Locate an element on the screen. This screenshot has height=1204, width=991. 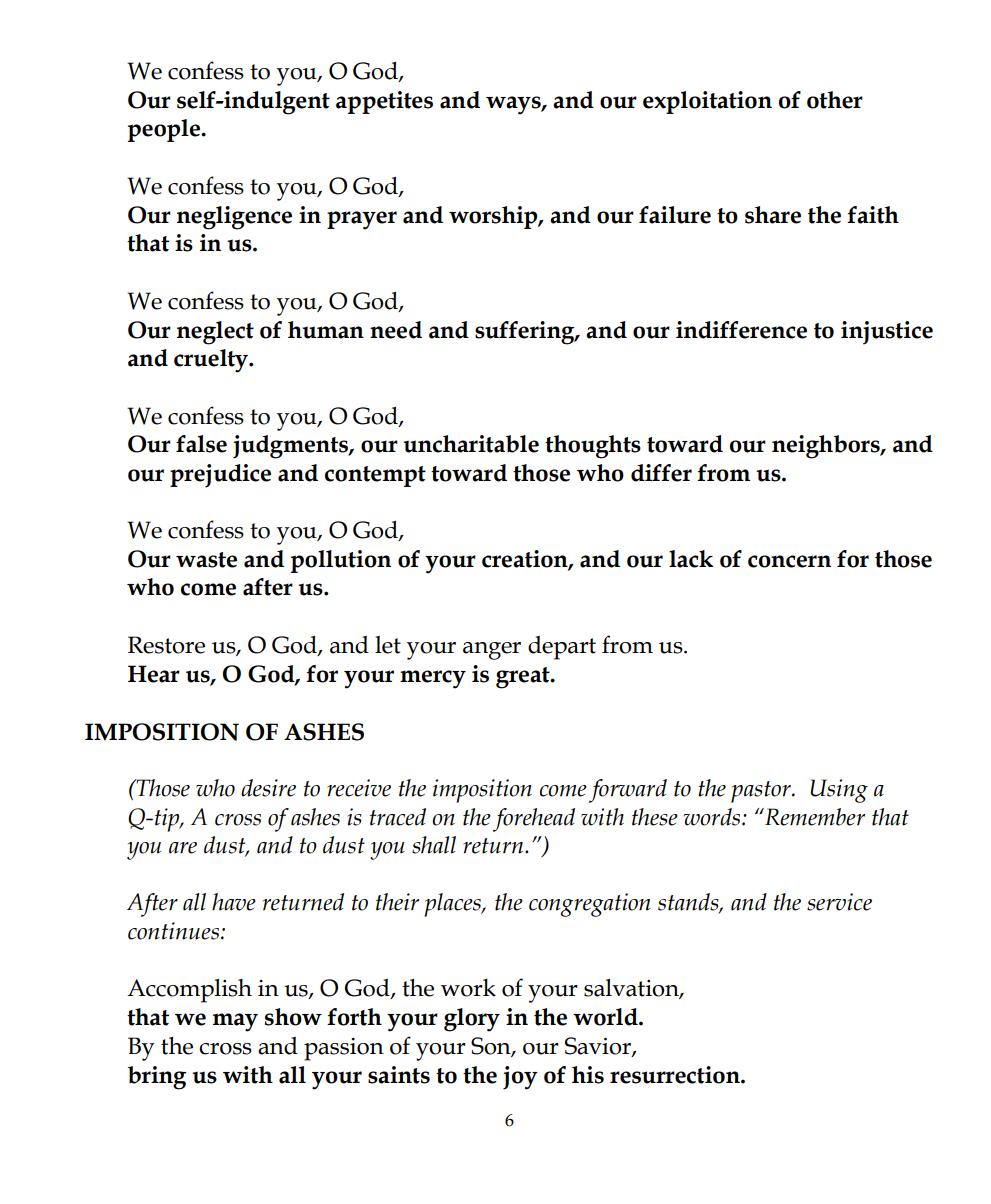
other is located at coordinates (835, 100).
